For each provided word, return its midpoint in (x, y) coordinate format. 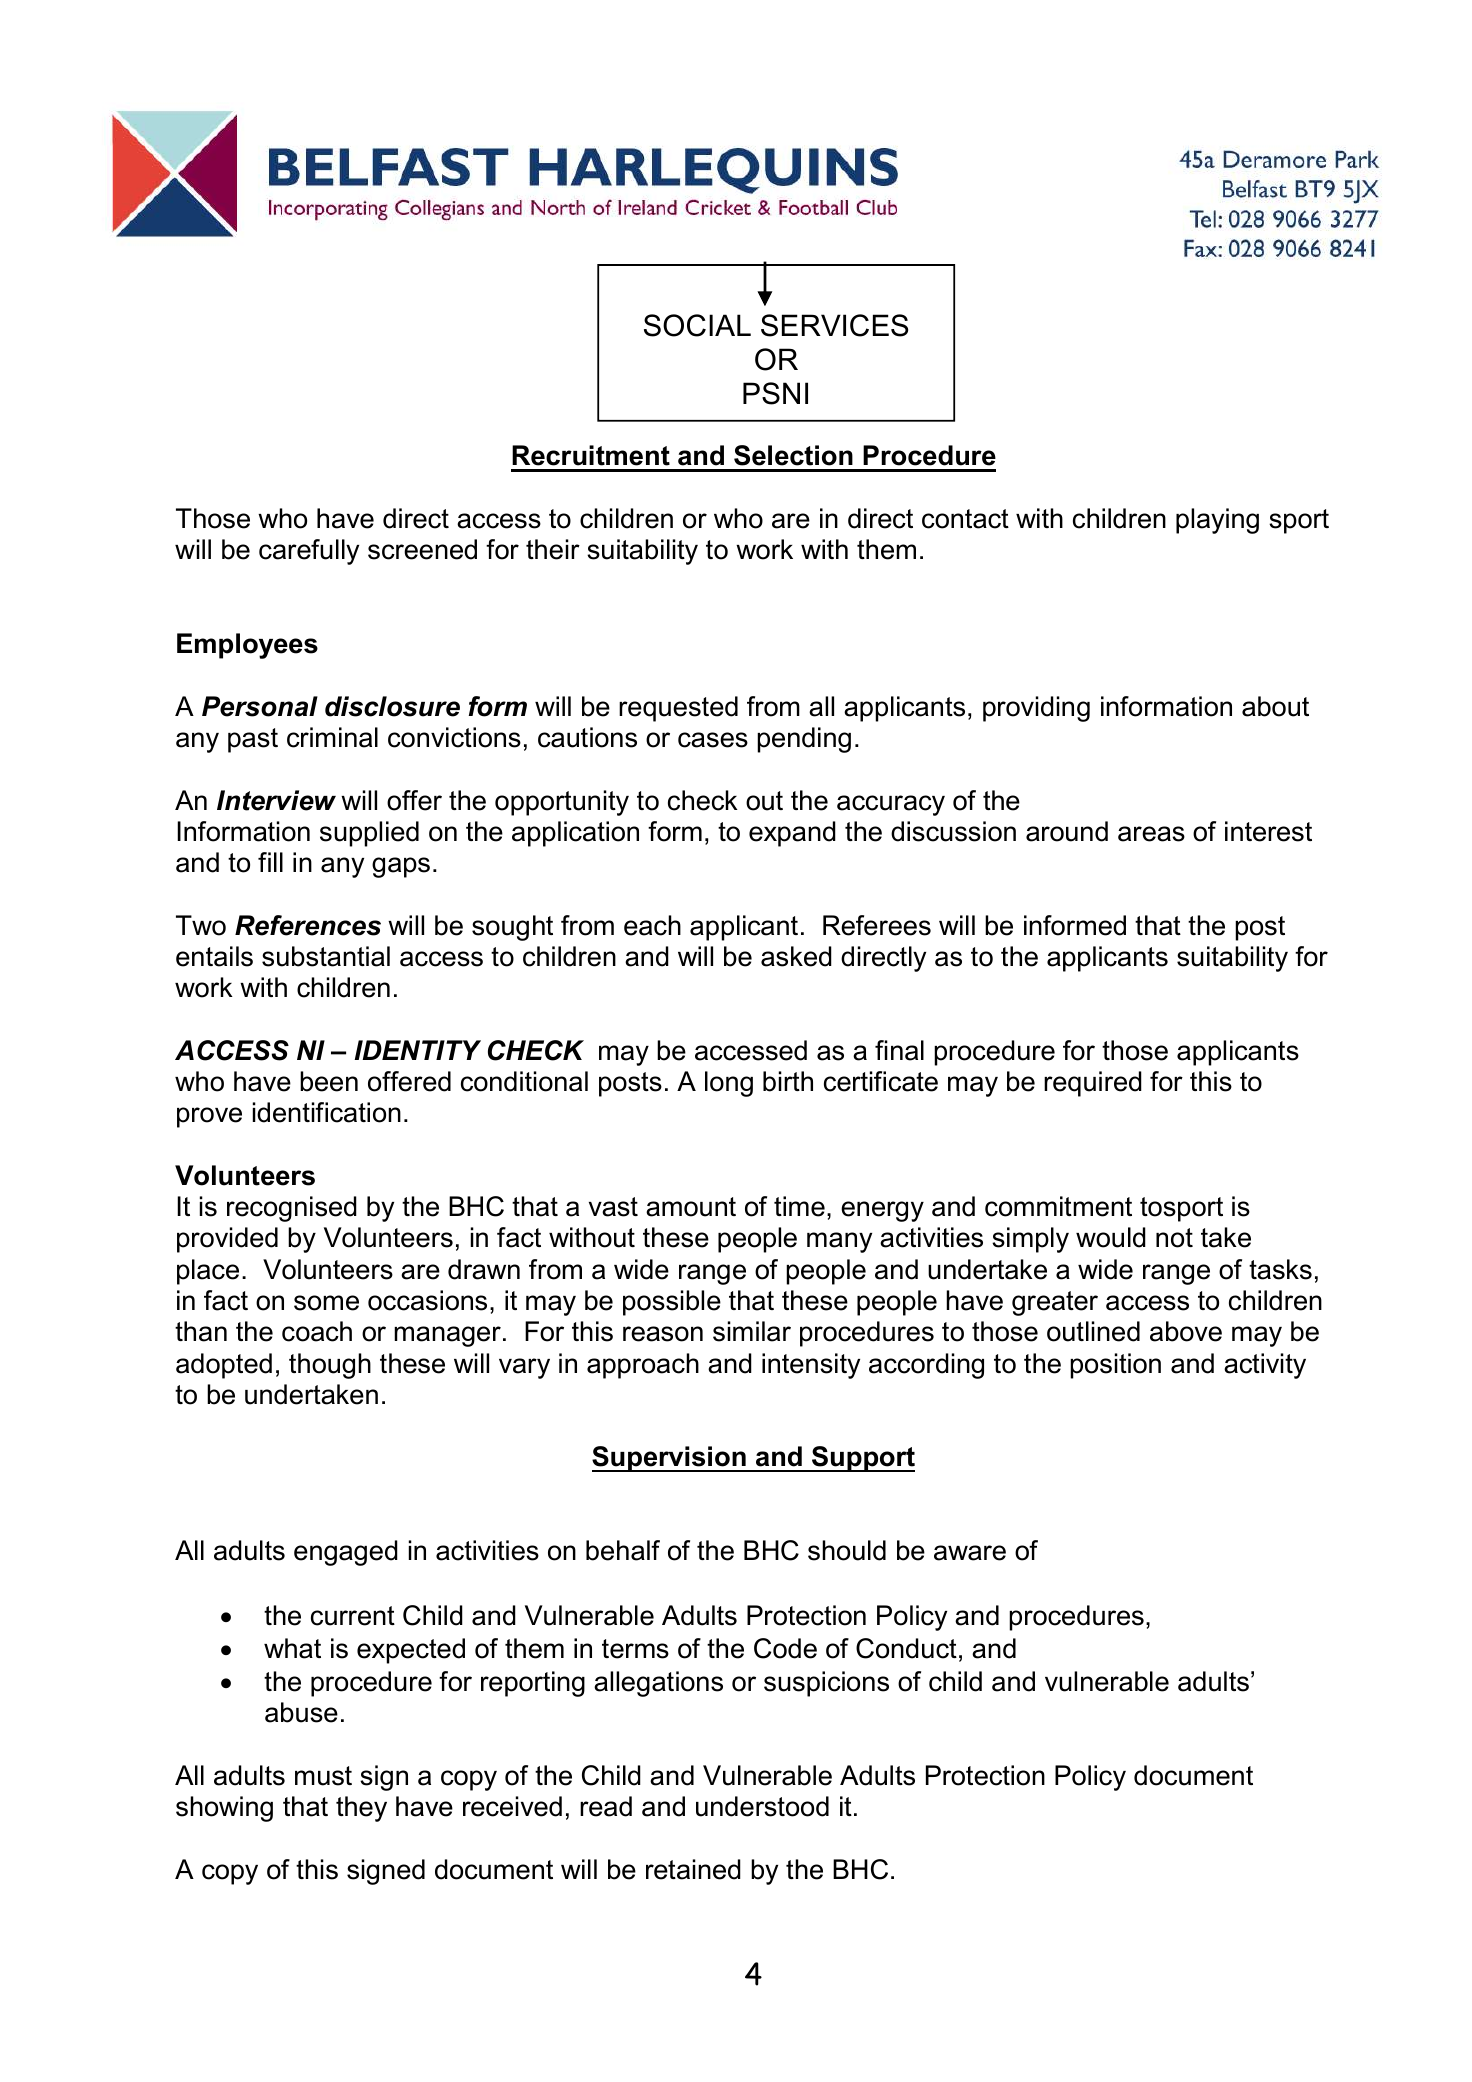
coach (317, 1331)
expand (792, 834)
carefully (309, 552)
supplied (369, 834)
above (1186, 1331)
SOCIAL (697, 325)
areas (1151, 834)
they (361, 1809)
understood (762, 1806)
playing (1217, 521)
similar (752, 1331)
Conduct (906, 1648)
